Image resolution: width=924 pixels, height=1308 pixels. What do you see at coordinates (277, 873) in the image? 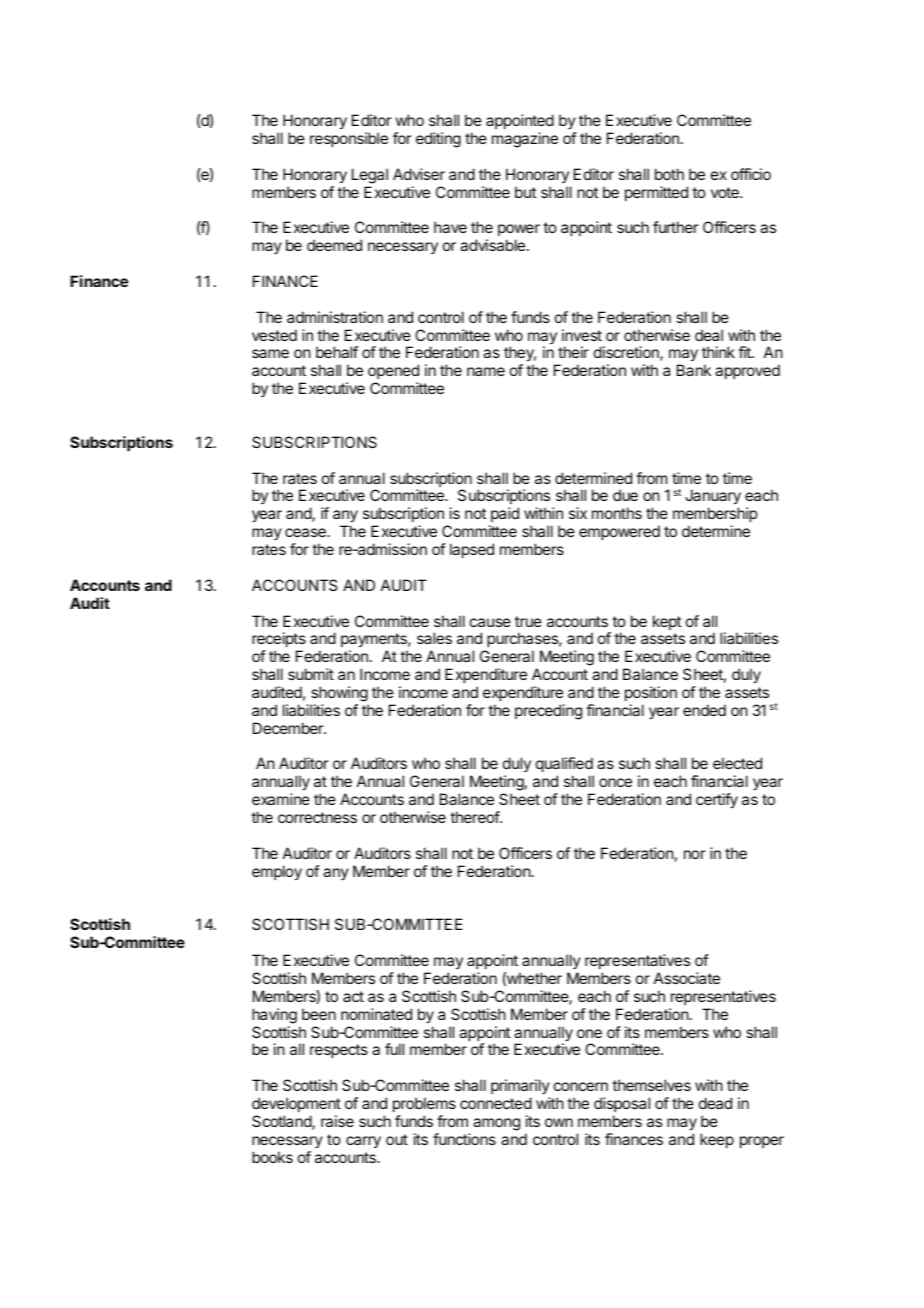
I see `employ` at bounding box center [277, 873].
